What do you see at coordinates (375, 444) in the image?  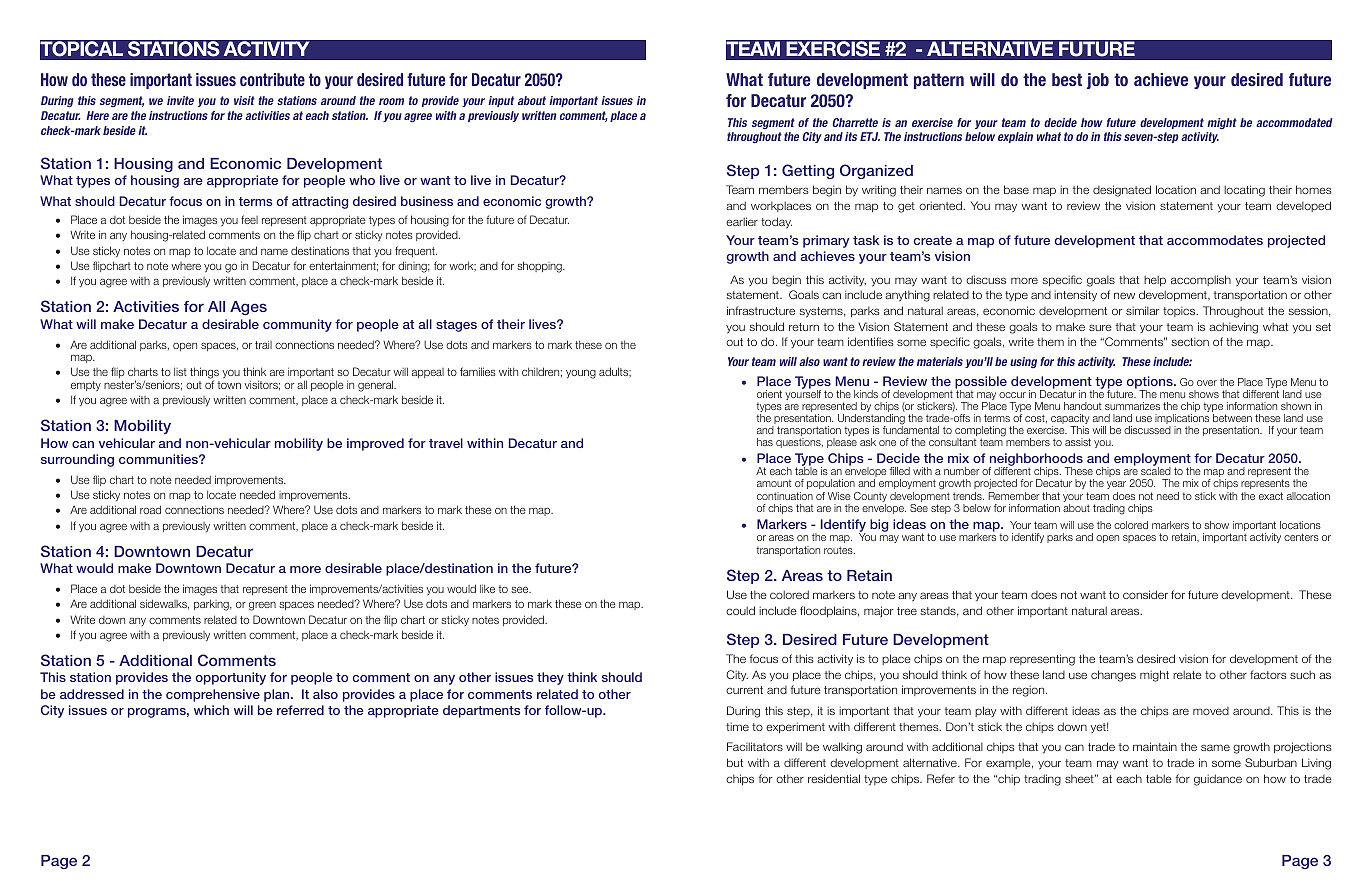 I see `improved` at bounding box center [375, 444].
